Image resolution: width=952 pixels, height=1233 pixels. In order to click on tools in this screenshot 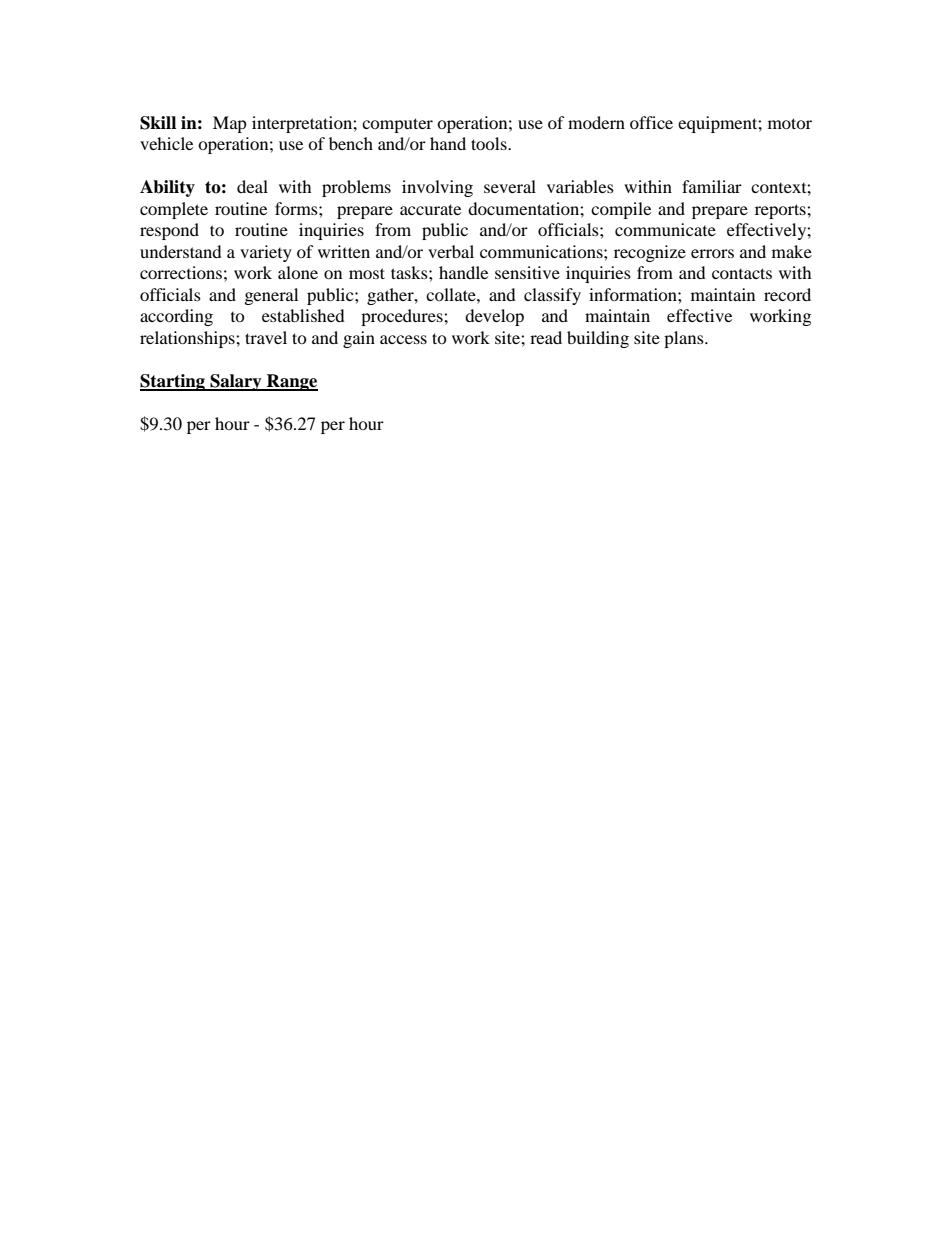, I will do `click(490, 143)`.
